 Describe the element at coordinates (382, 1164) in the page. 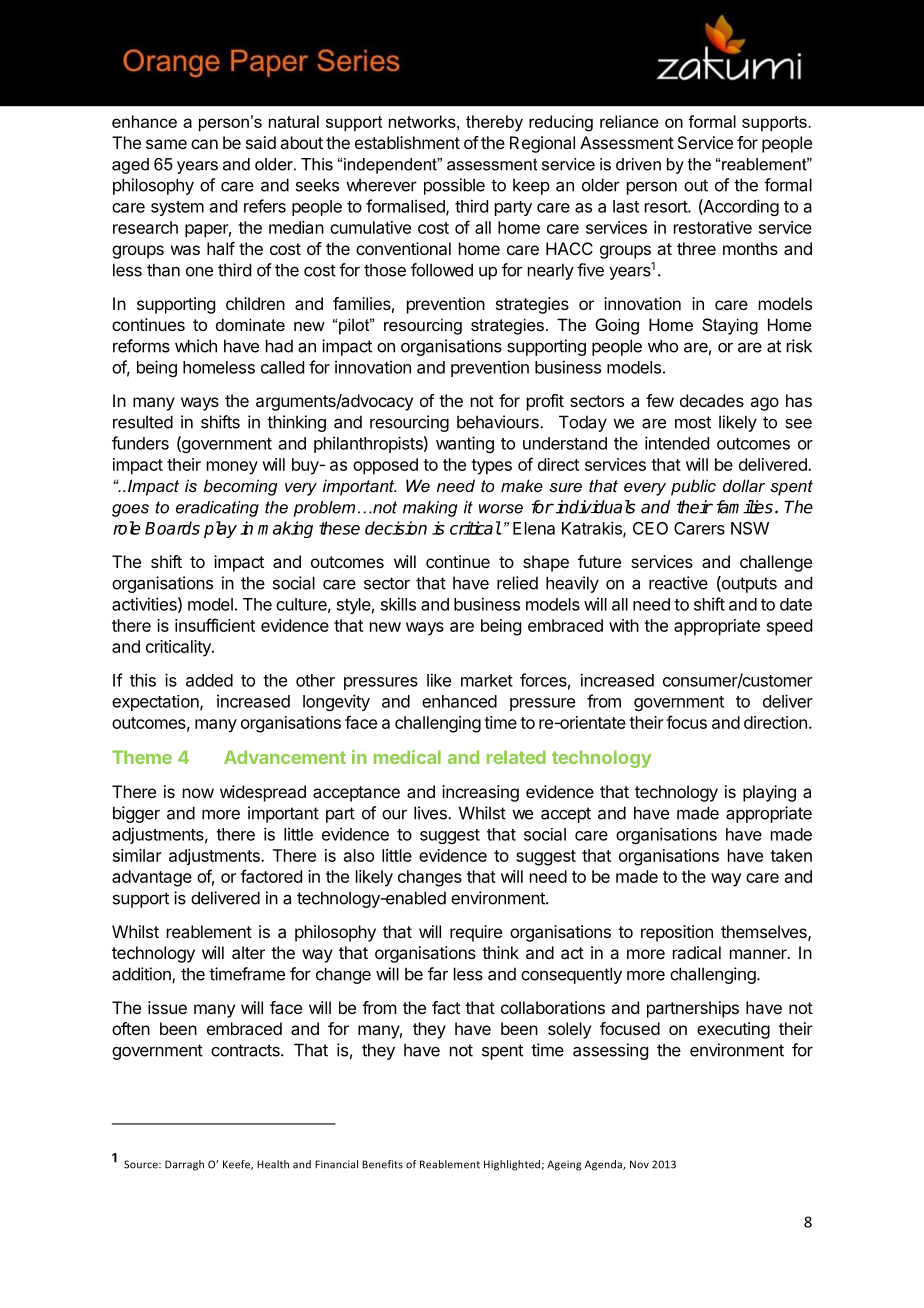

I see `Benefits` at that location.
